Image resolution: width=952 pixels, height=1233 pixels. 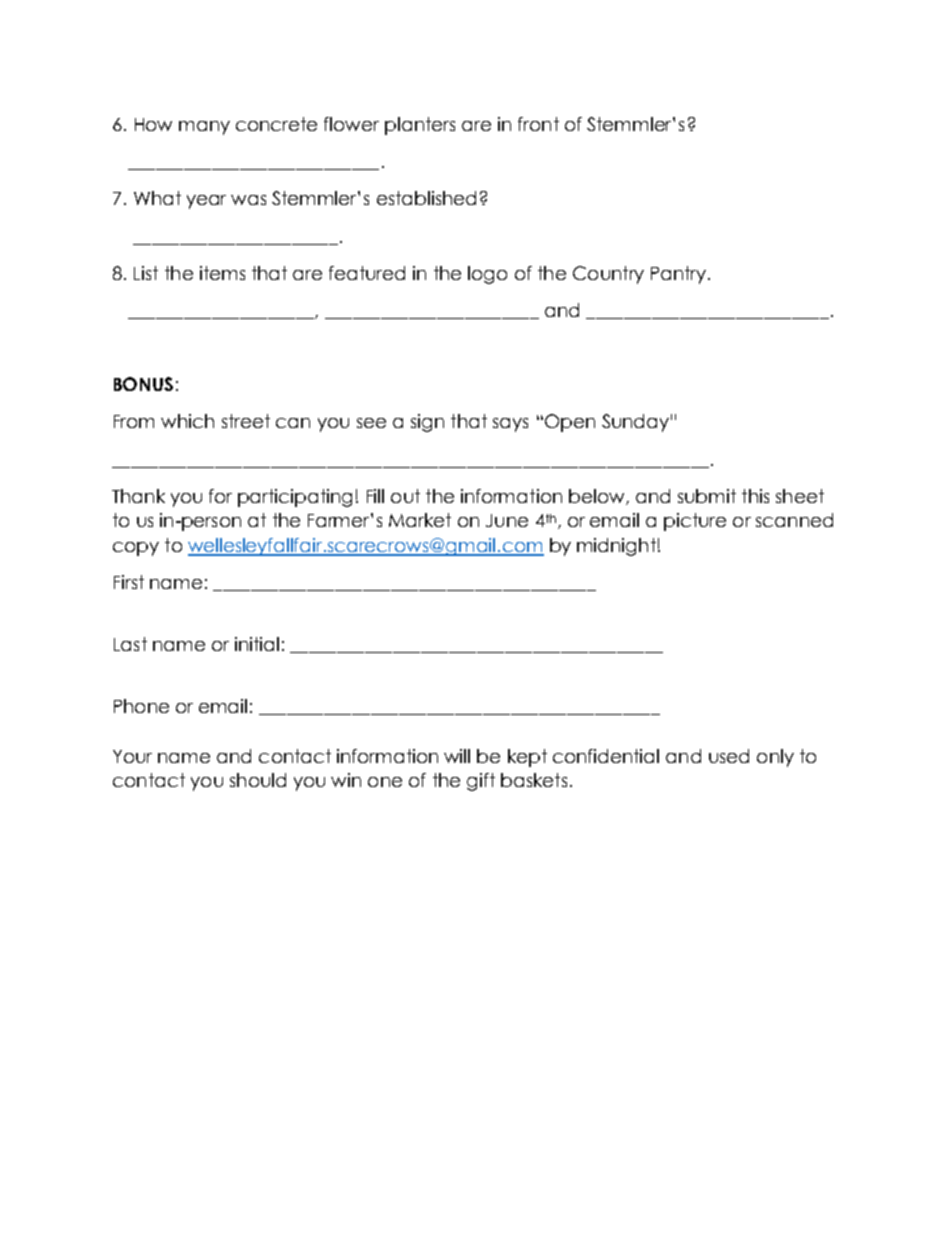 What do you see at coordinates (427, 423) in the screenshot?
I see `sign` at bounding box center [427, 423].
